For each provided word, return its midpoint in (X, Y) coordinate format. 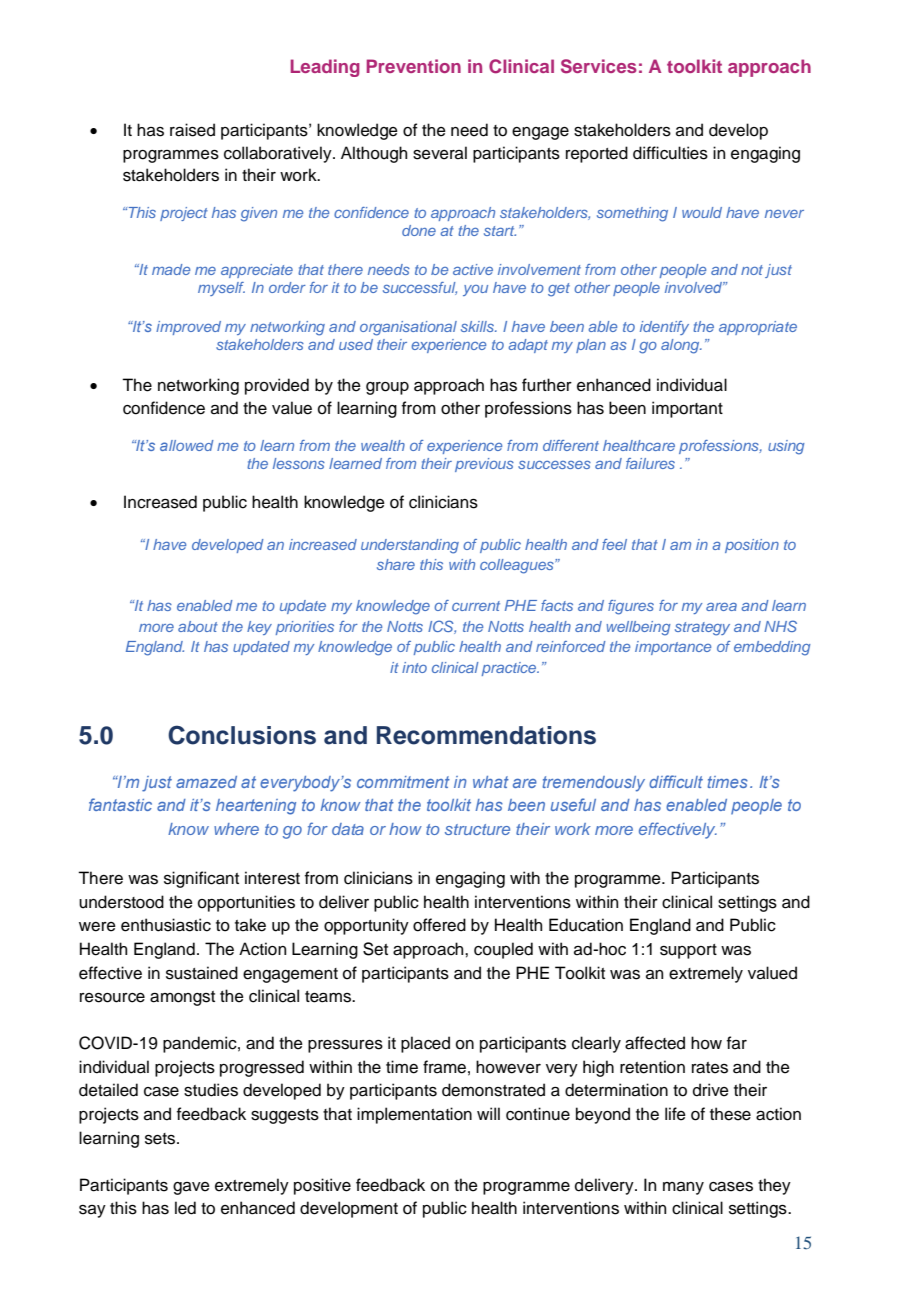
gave (191, 1188)
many (683, 1188)
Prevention (414, 66)
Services (599, 66)
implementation (414, 1115)
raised (192, 130)
